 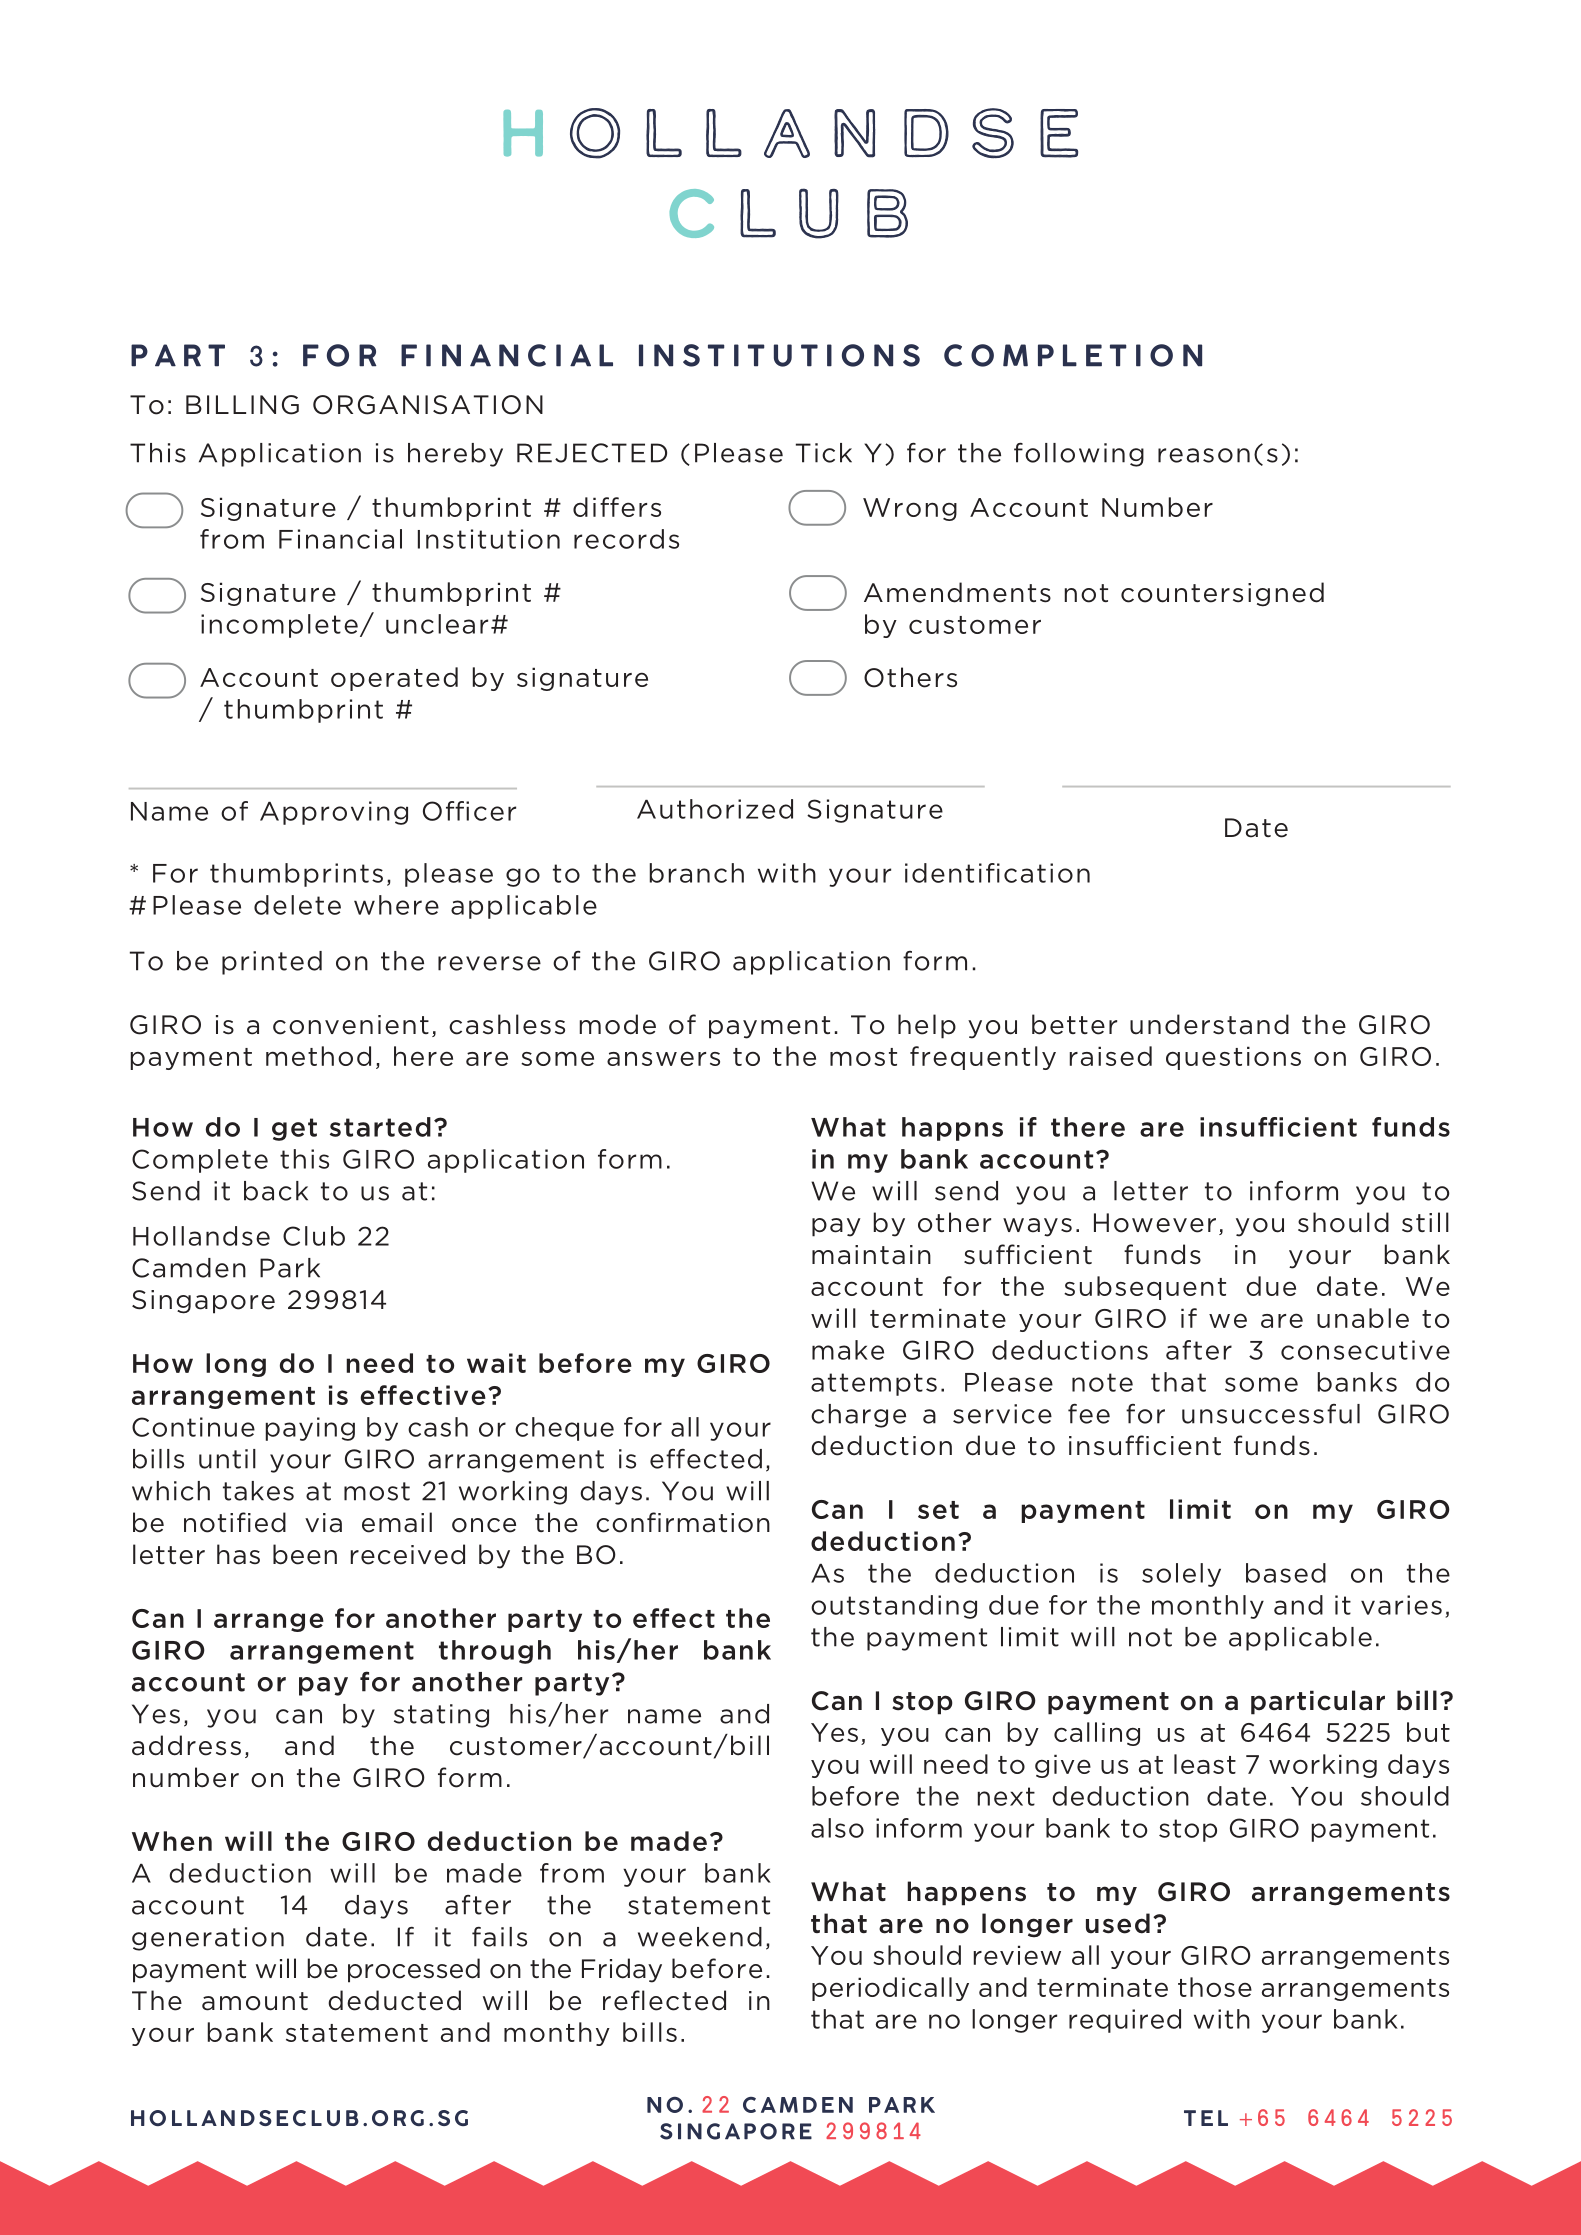 What do you see at coordinates (1286, 1573) in the screenshot?
I see `based` at bounding box center [1286, 1573].
